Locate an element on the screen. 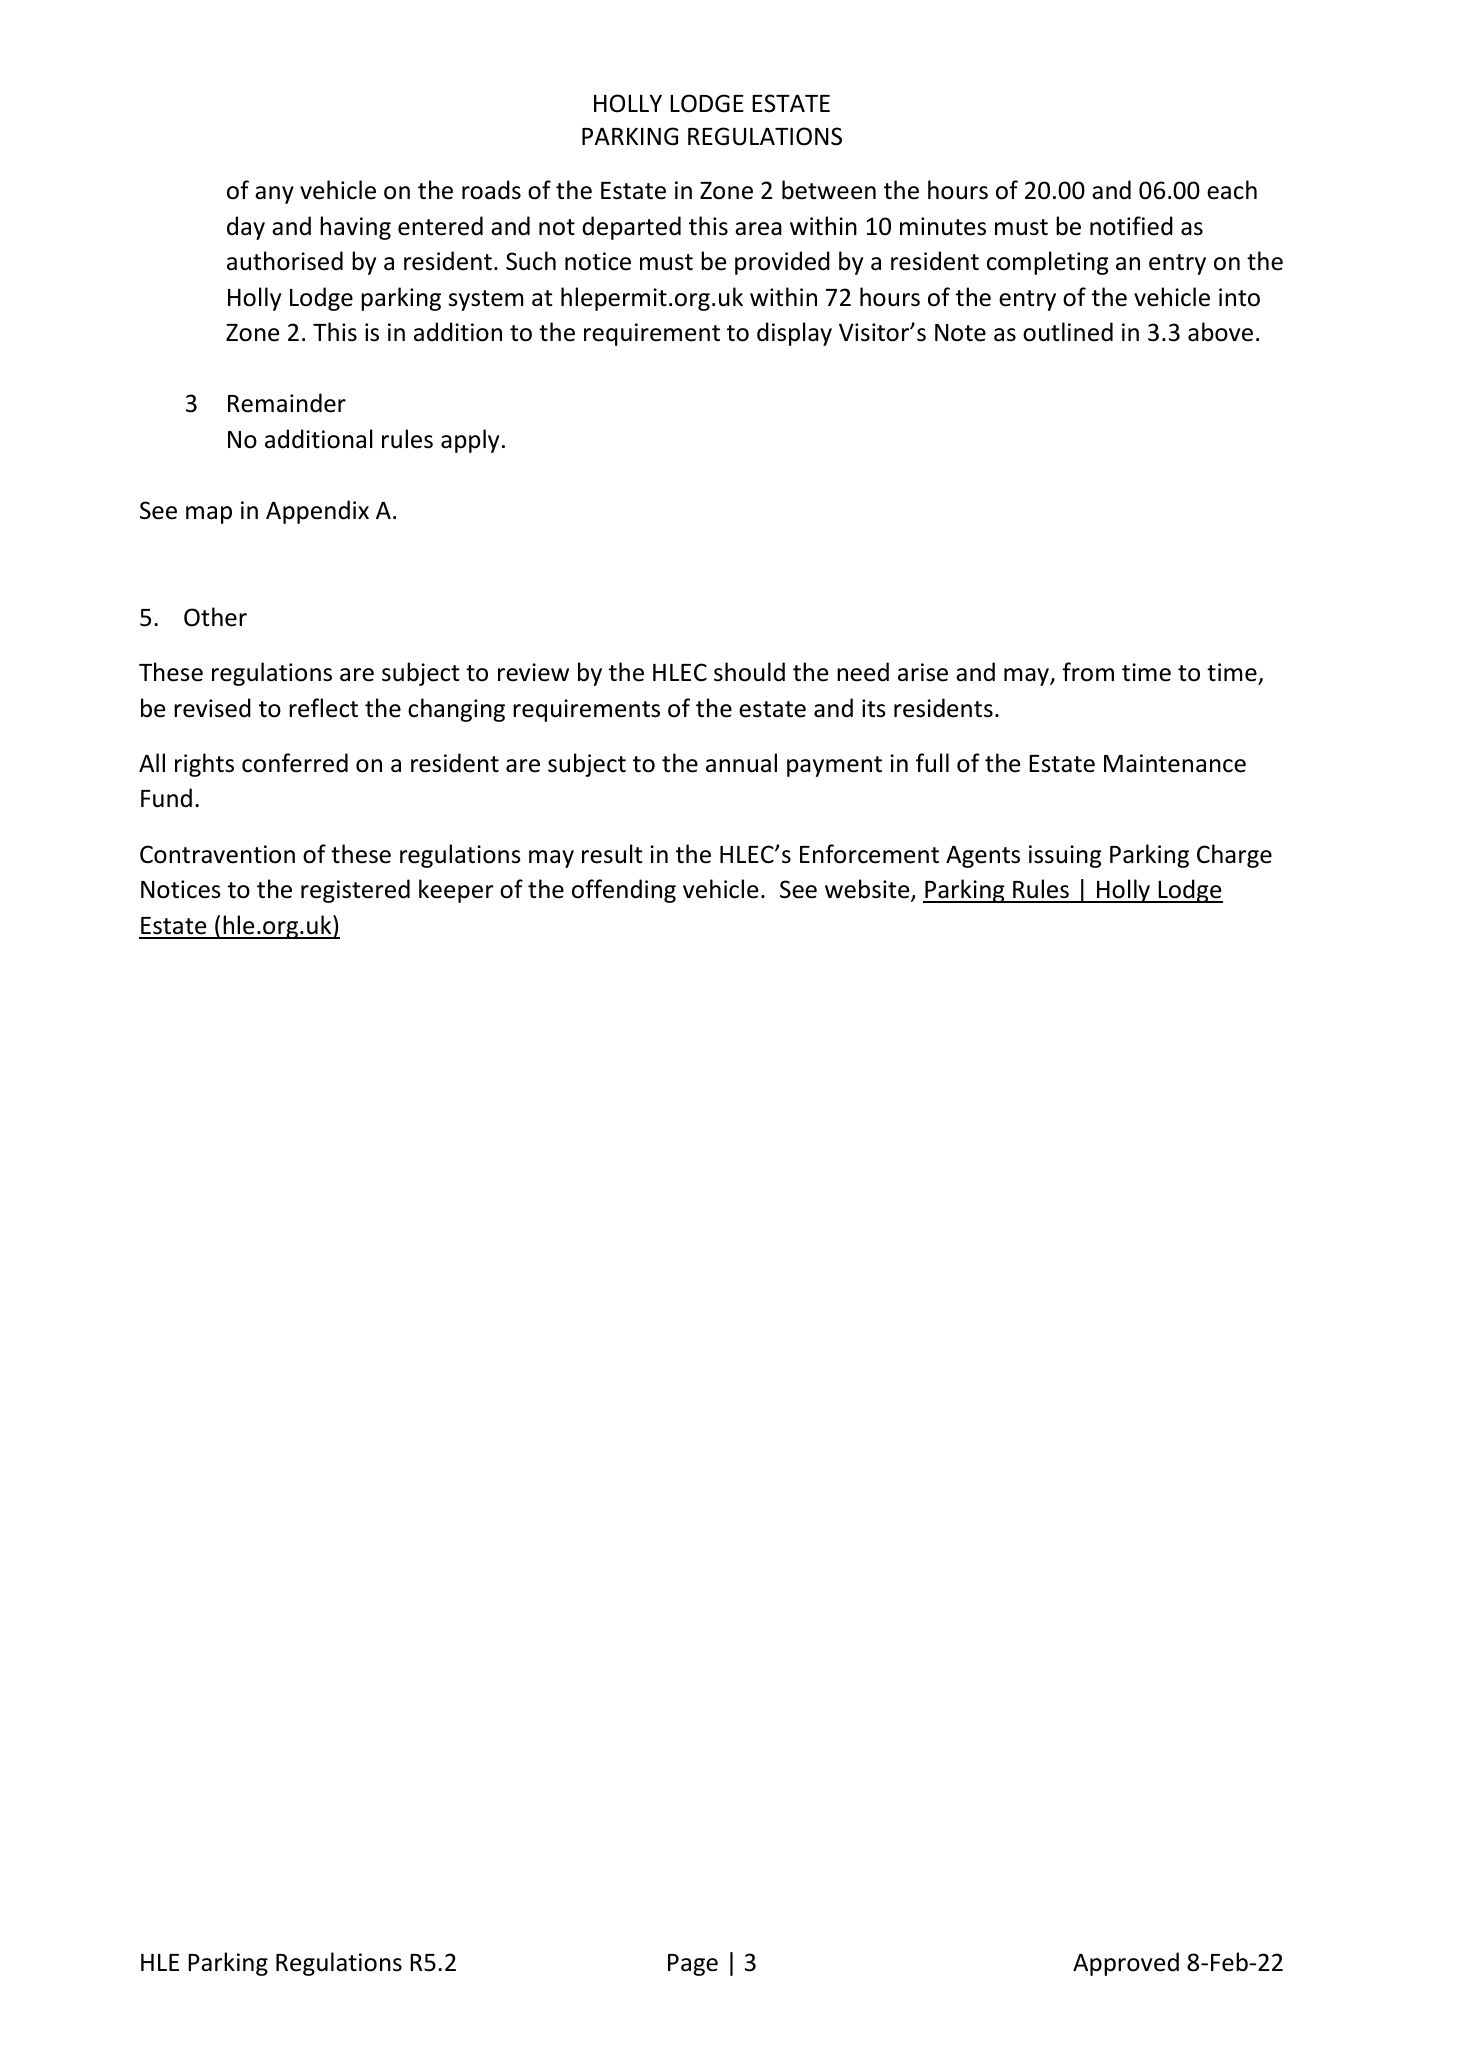 This screenshot has width=1461, height=2066. Contravention is located at coordinates (217, 854).
